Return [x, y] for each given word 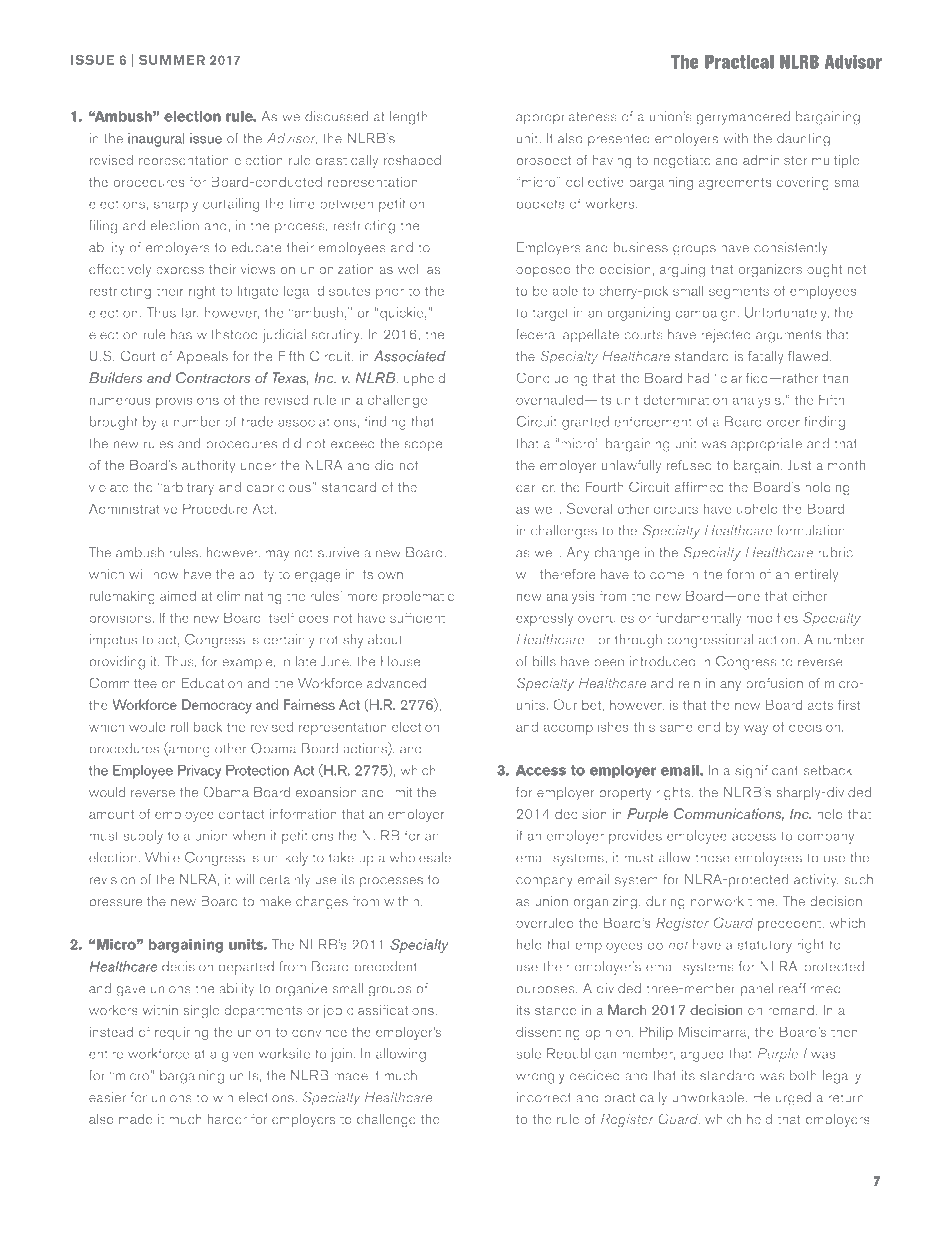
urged [793, 1099]
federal [537, 334]
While [162, 857]
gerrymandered [743, 118]
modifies [772, 617]
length [409, 118]
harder [227, 1118]
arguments [788, 336]
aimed [178, 595]
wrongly [540, 1077]
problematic [418, 597]
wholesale [420, 857]
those [713, 857]
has [181, 334]
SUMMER [172, 60]
